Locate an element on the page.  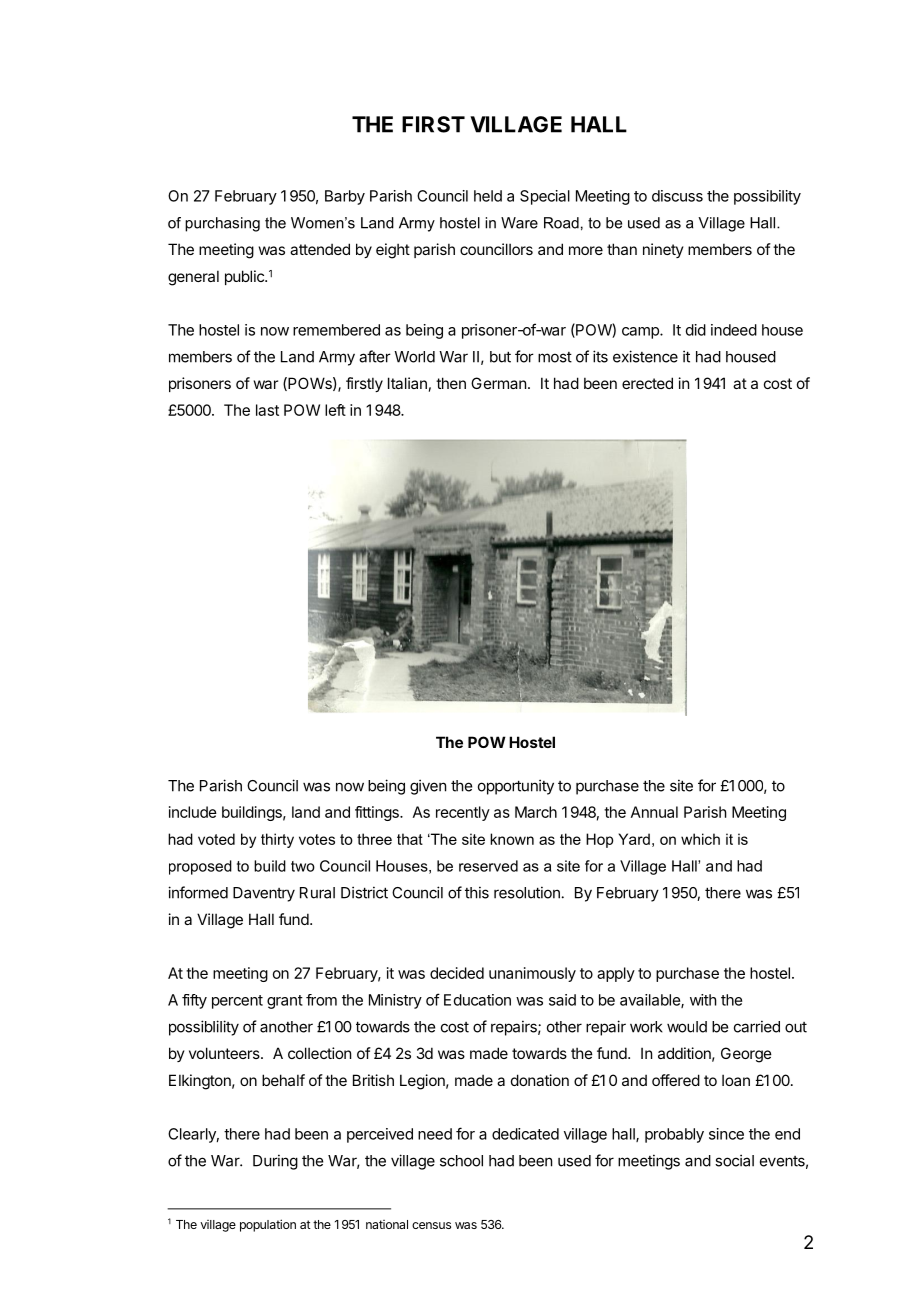
population is located at coordinates (268, 1225).
